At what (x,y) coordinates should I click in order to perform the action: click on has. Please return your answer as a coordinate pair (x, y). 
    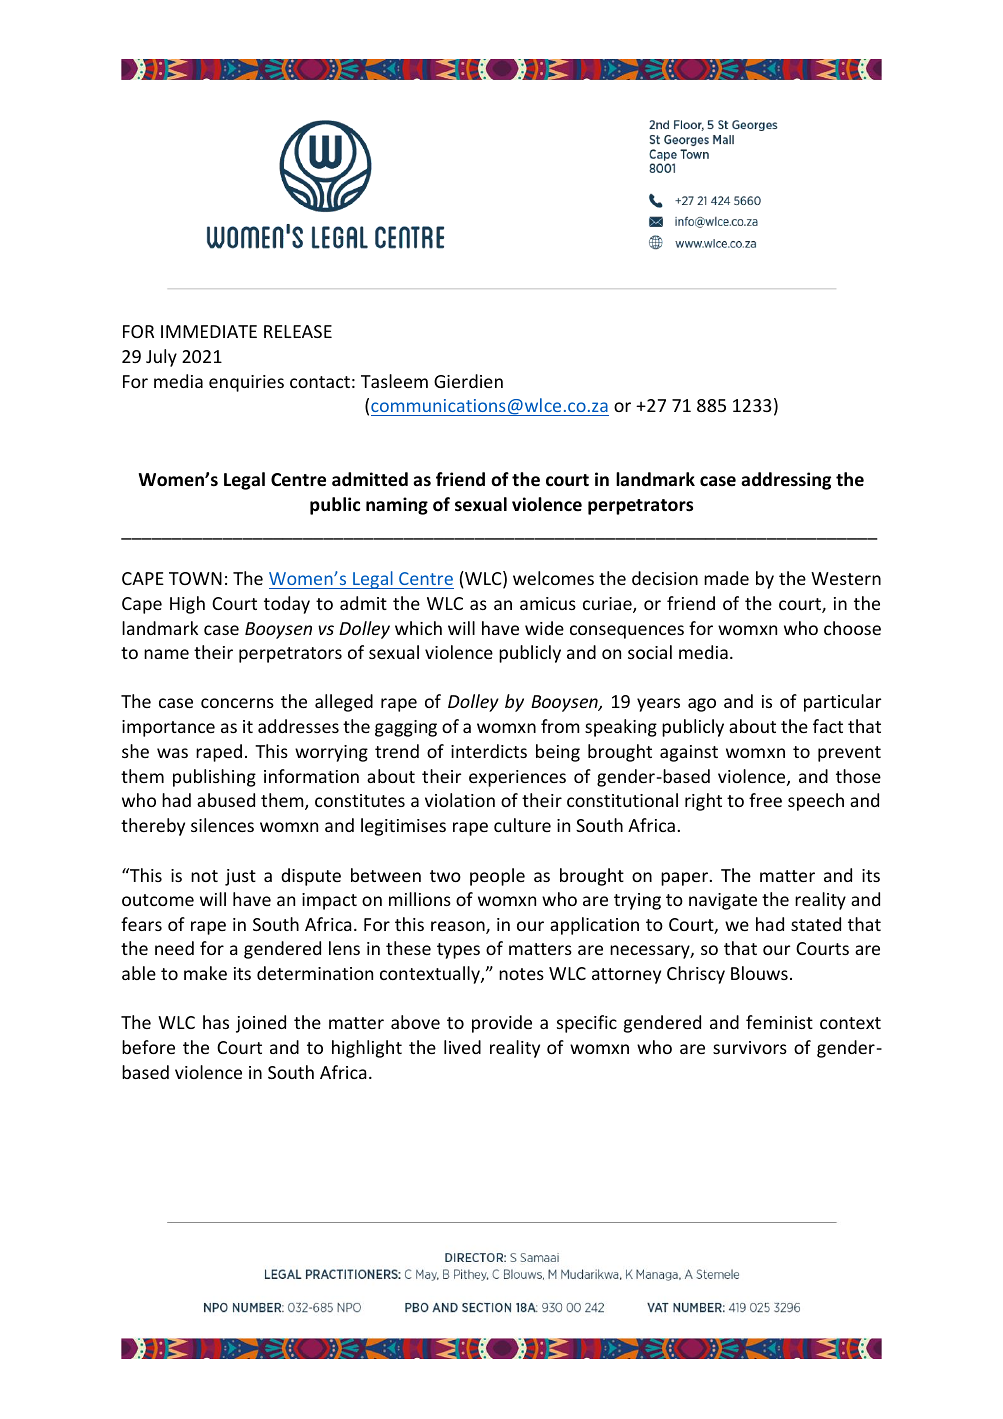
    Looking at the image, I should click on (216, 1022).
